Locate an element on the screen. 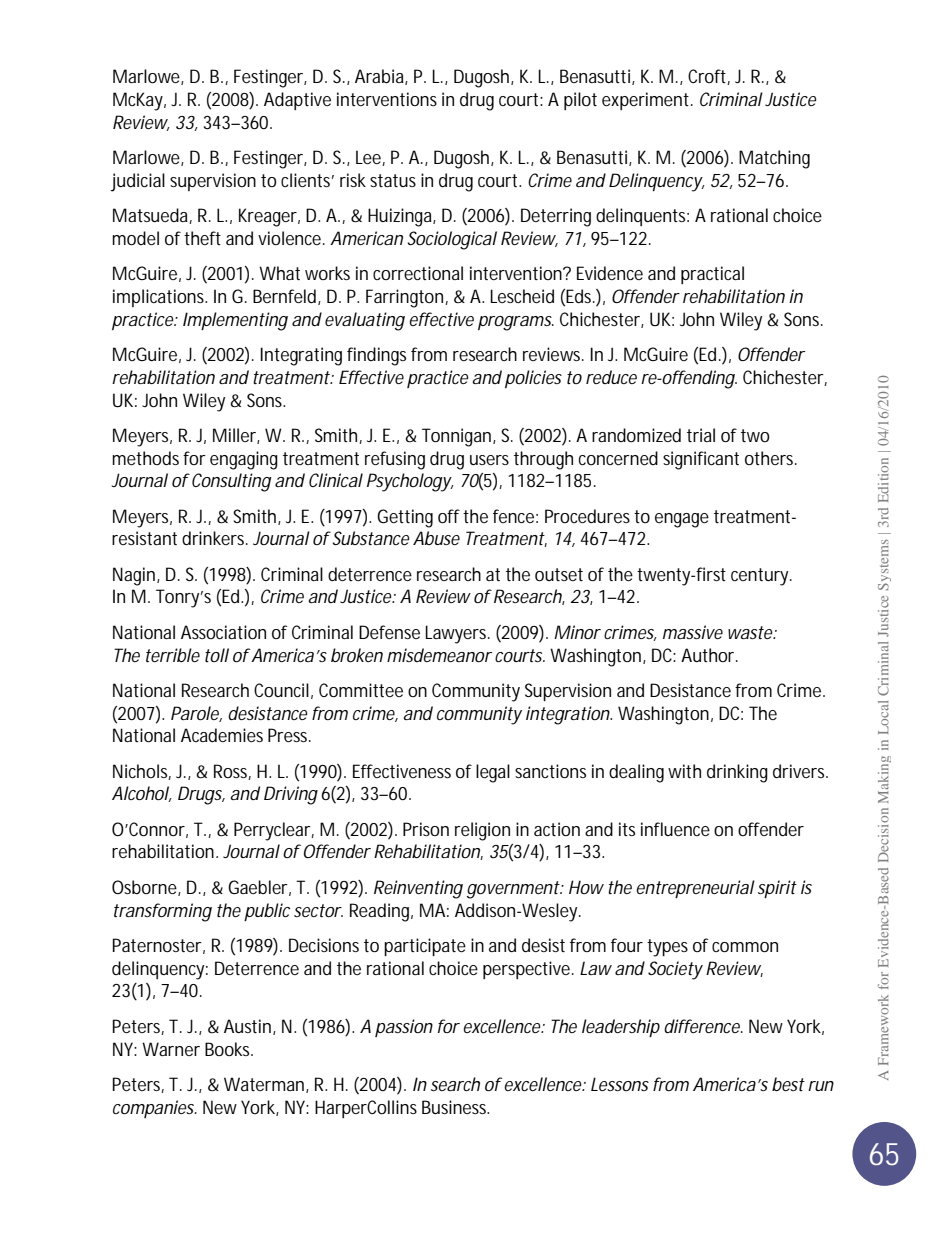 The image size is (952, 1233). Lawyers is located at coordinates (457, 634).
